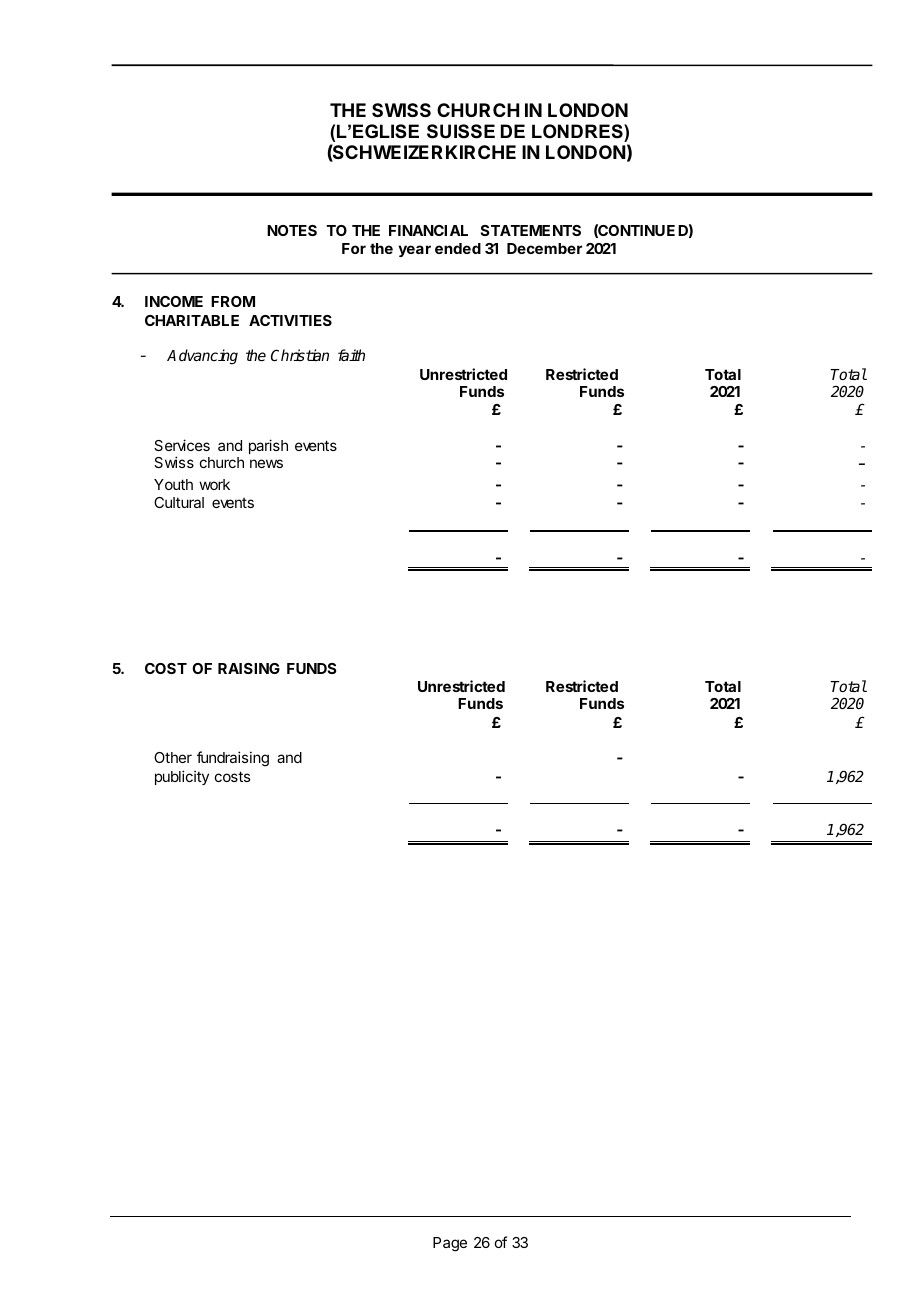  What do you see at coordinates (214, 484) in the screenshot?
I see `work` at bounding box center [214, 484].
